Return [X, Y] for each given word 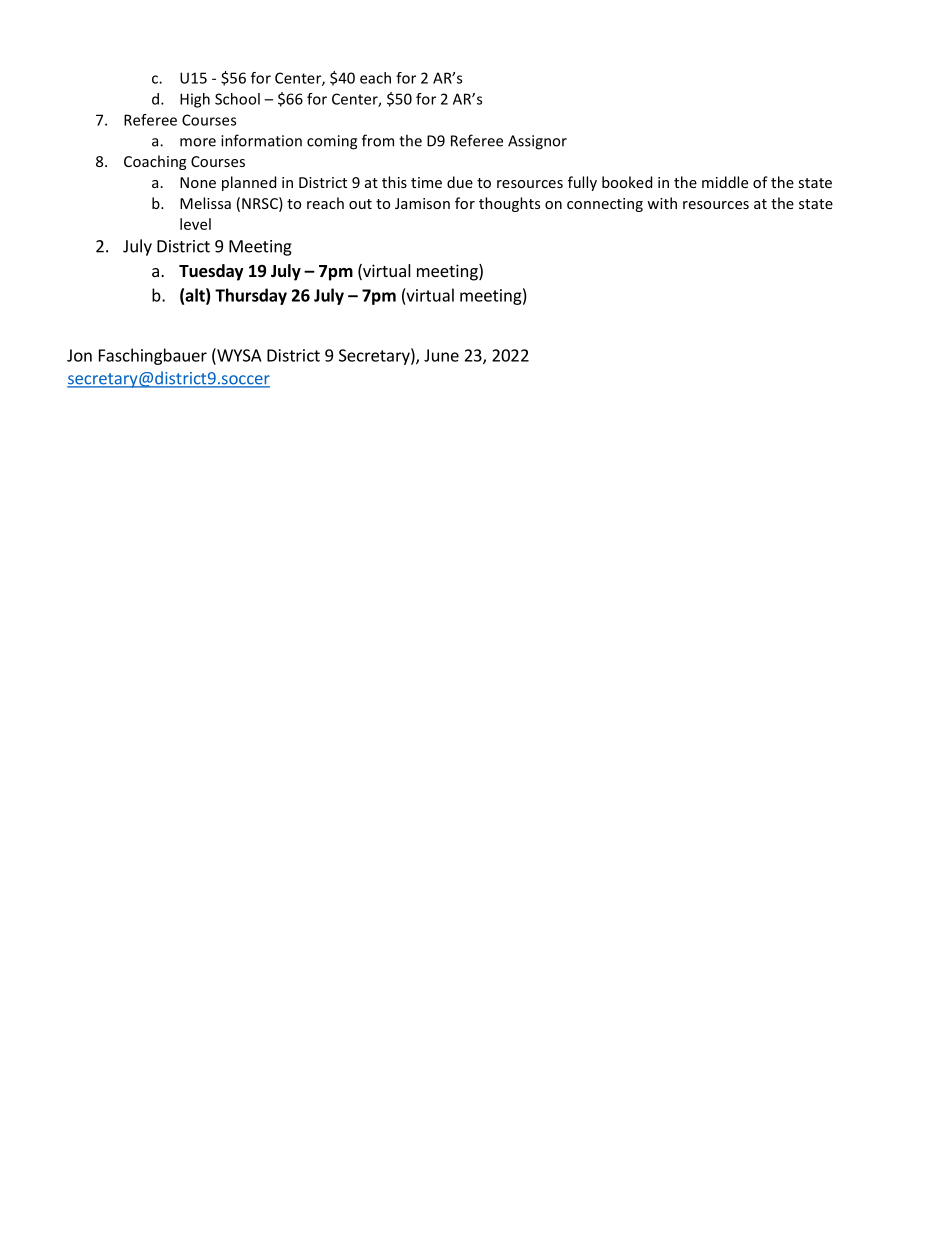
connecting [605, 205]
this [394, 182]
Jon [79, 355]
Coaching [155, 162]
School [237, 99]
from [378, 140]
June [441, 355]
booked [627, 182]
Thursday [251, 296]
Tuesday [211, 272]
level [195, 224]
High [195, 100]
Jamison [422, 203]
